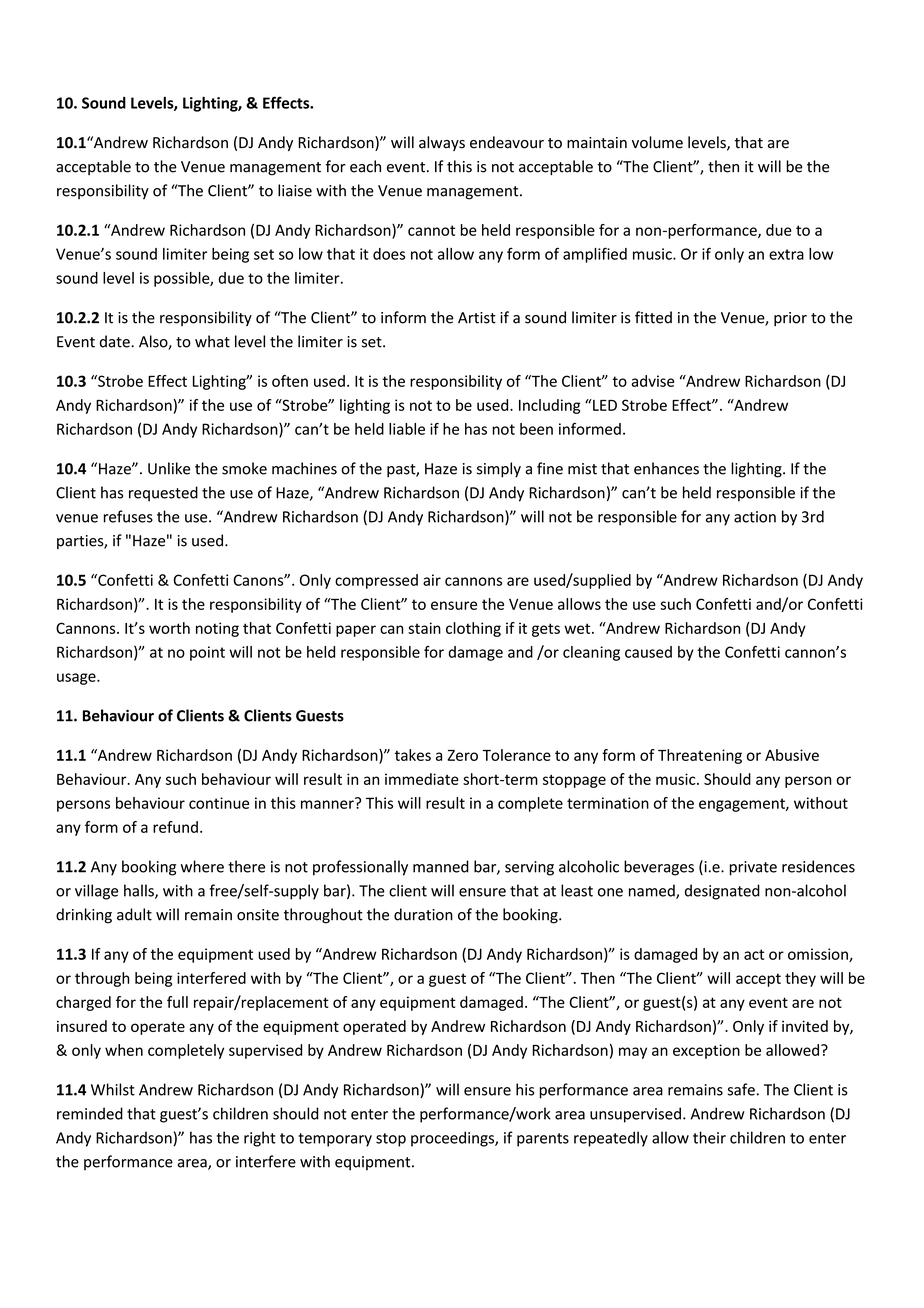  I want to click on volume, so click(657, 142).
